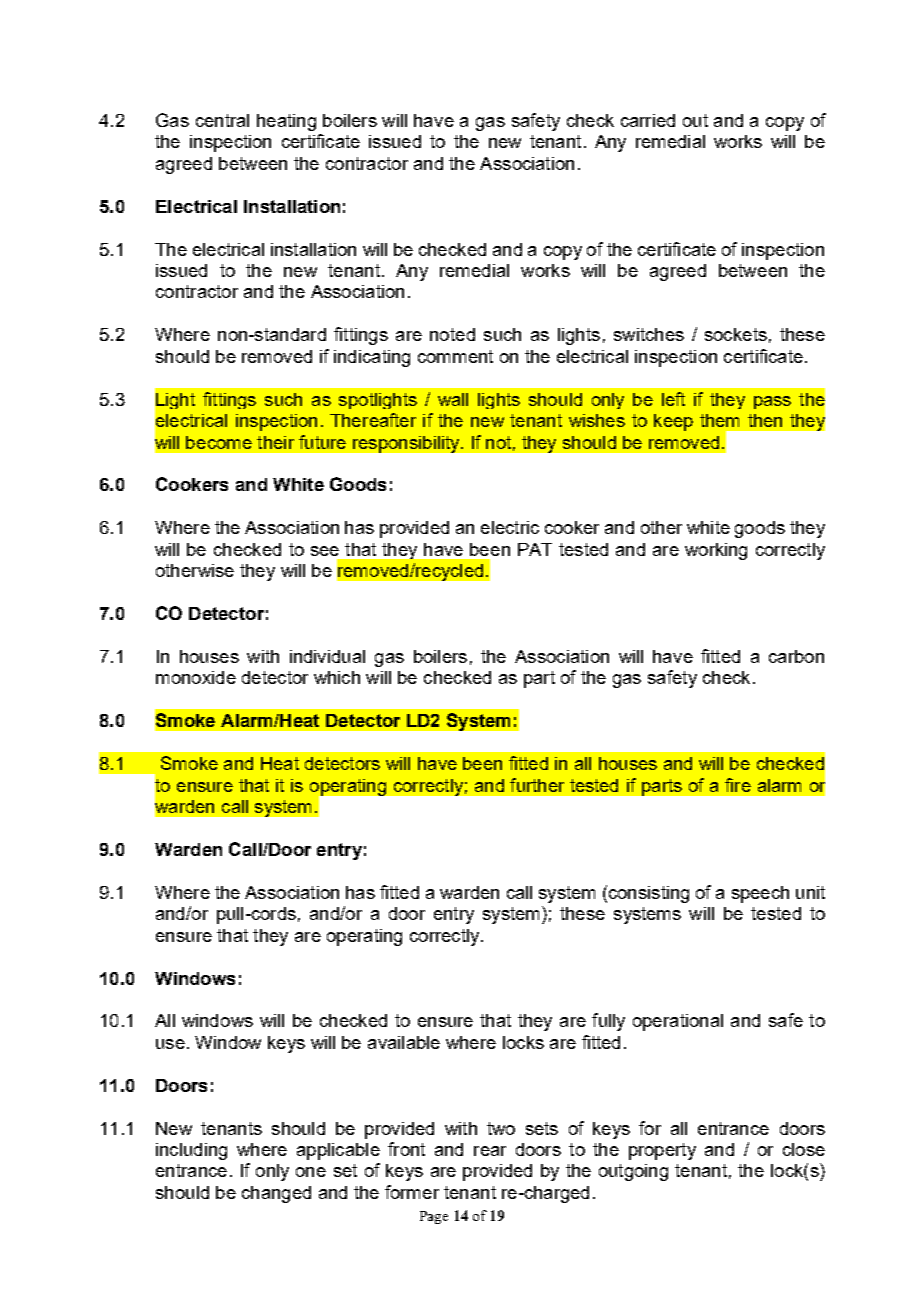 The height and width of the image is (1308, 924). Describe the element at coordinates (796, 656) in the image. I see `carbon` at that location.
